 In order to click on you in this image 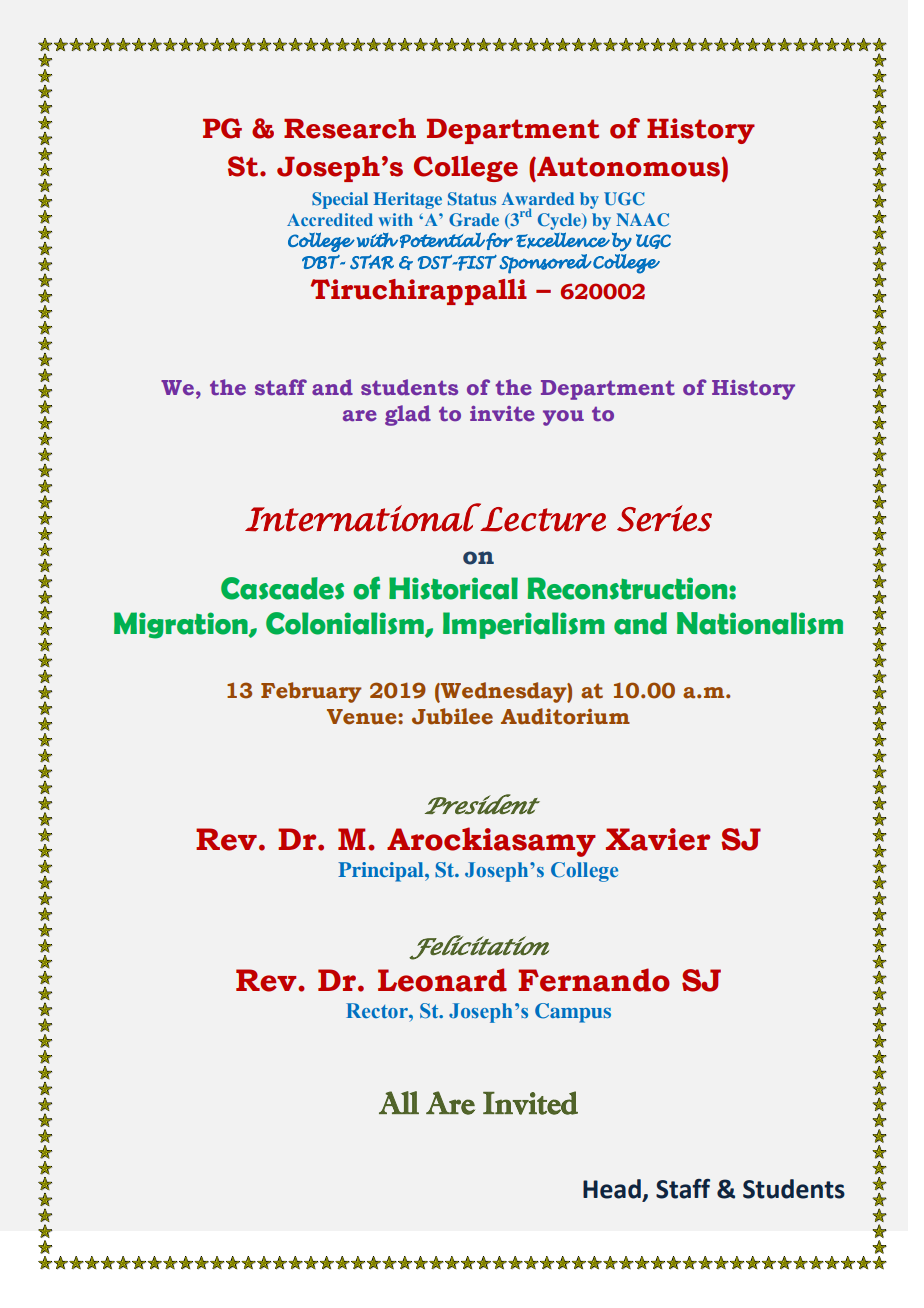, I will do `click(563, 418)`.
